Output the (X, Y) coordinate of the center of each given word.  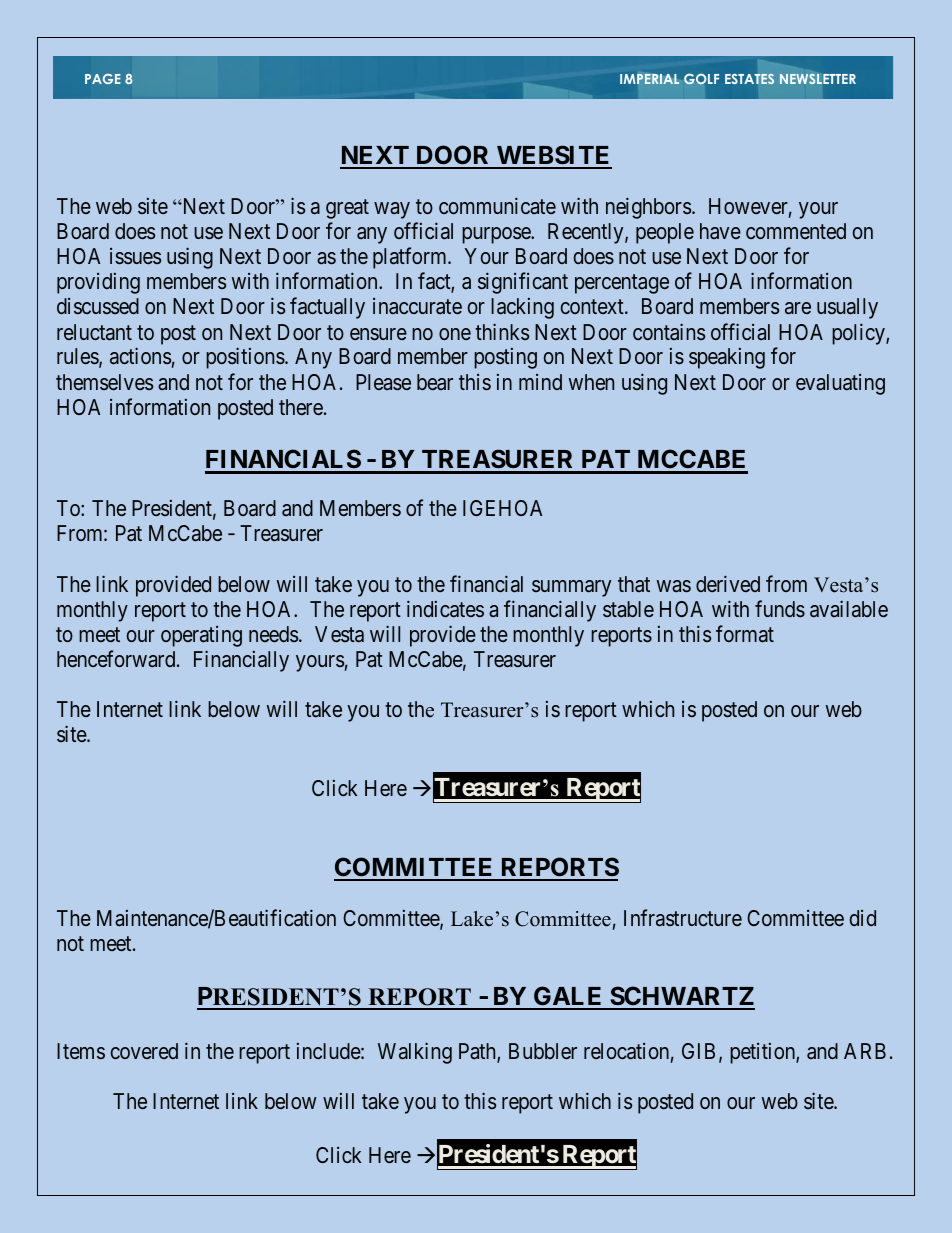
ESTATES (749, 79)
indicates (445, 609)
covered (144, 1051)
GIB (698, 1051)
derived (728, 583)
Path (478, 1052)
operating (201, 636)
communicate (497, 206)
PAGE (103, 79)
